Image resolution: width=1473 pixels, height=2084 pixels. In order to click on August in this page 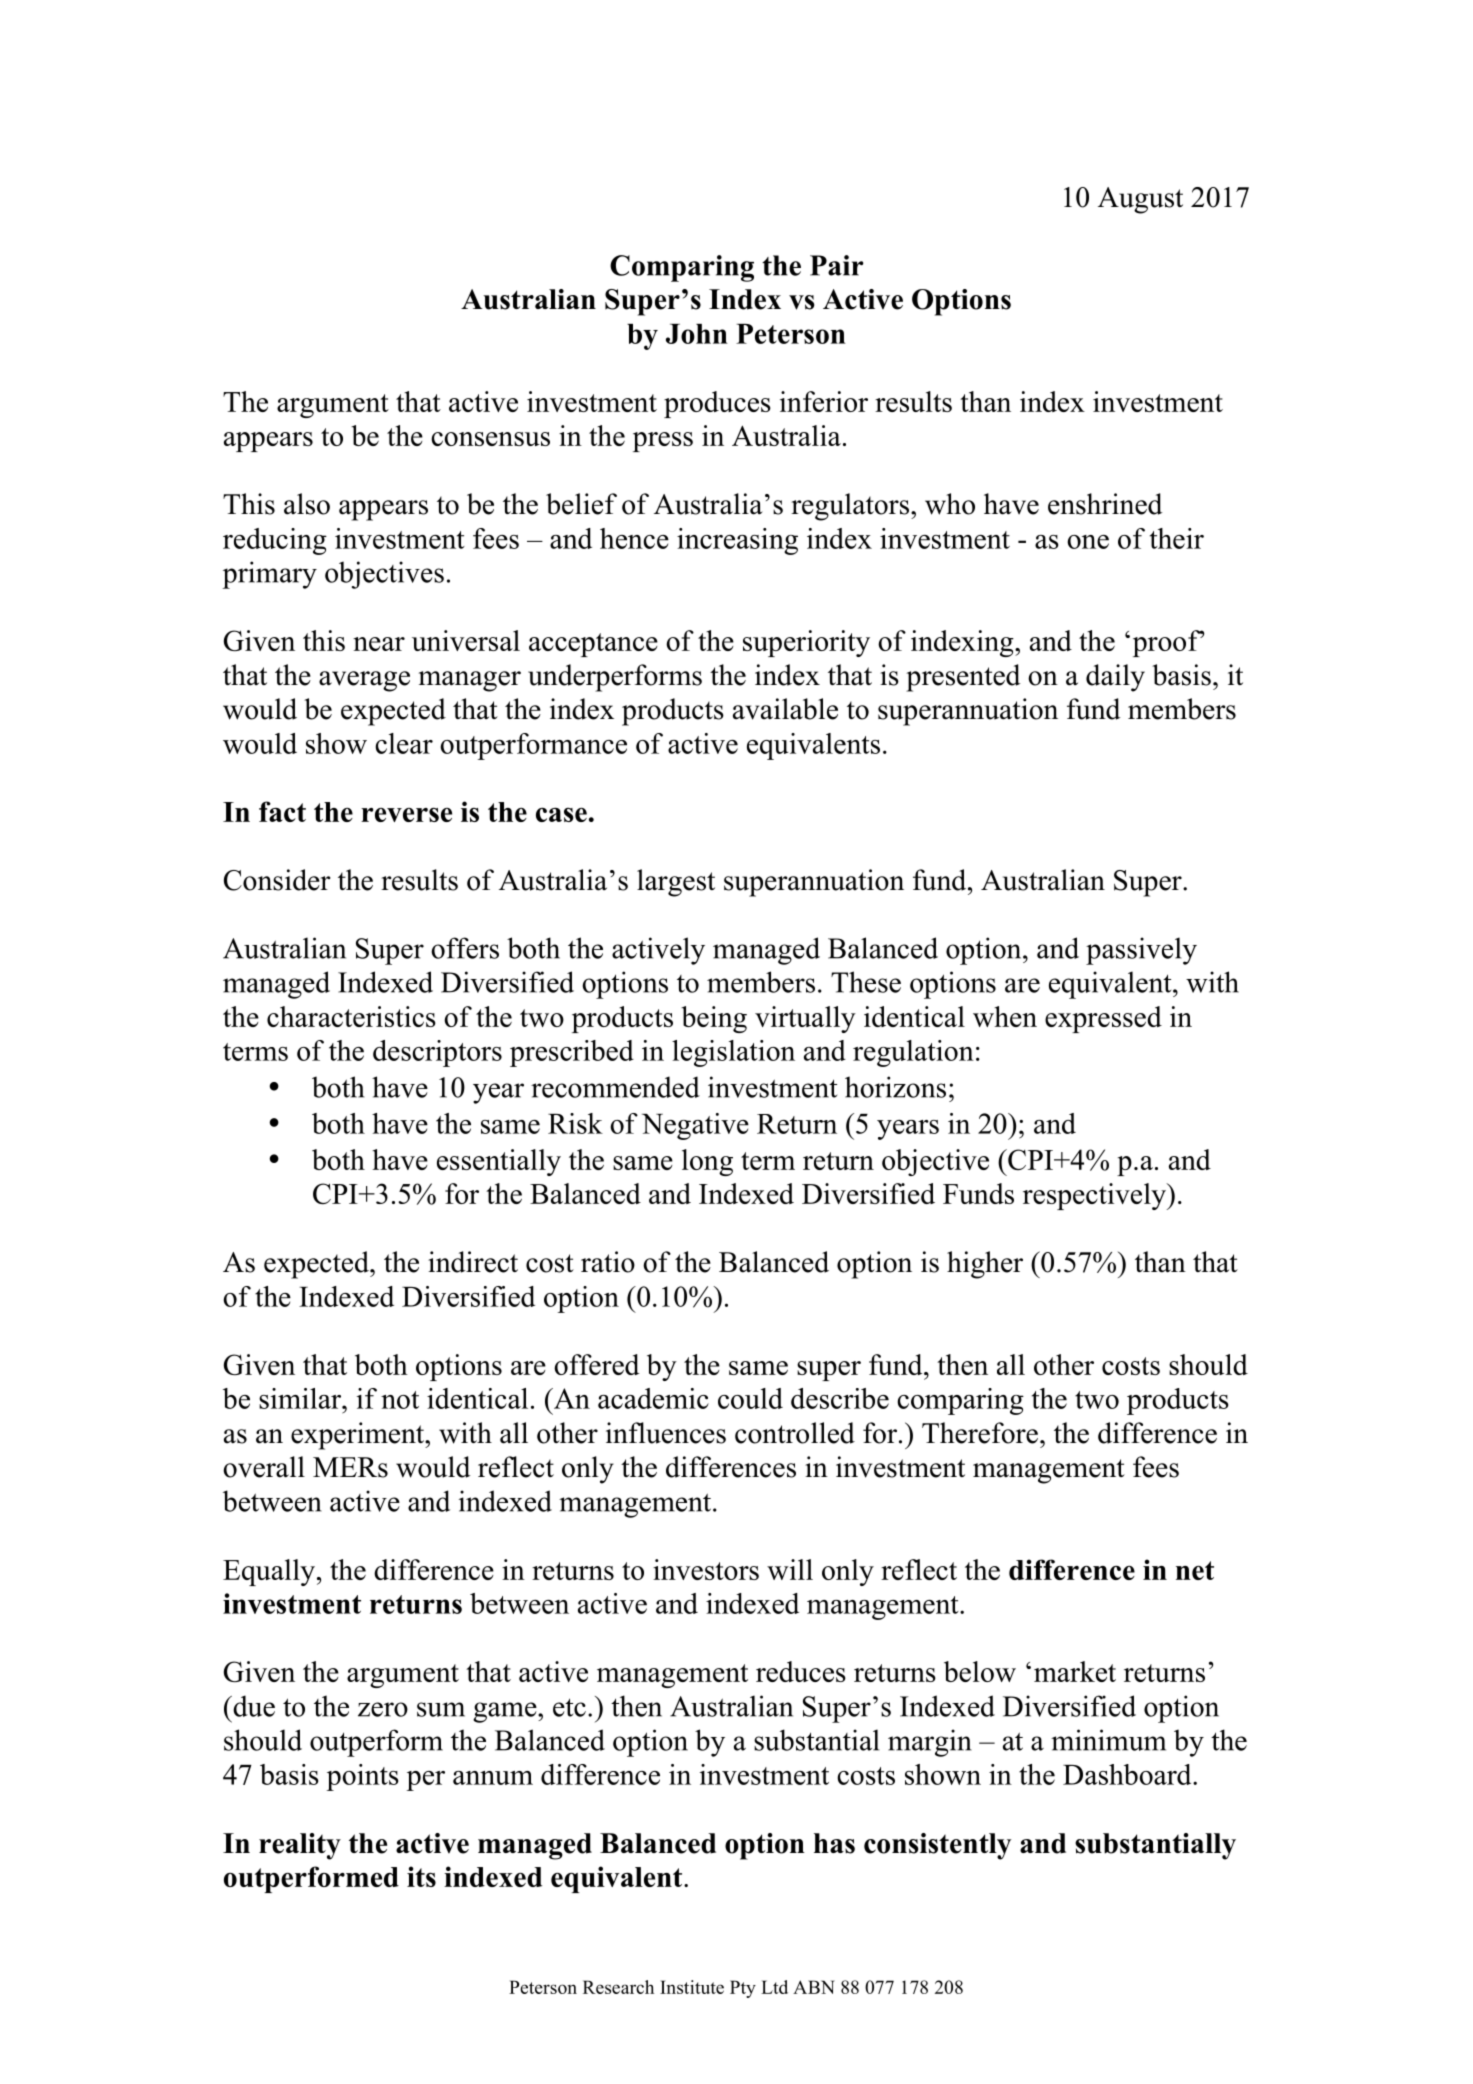, I will do `click(1140, 200)`.
